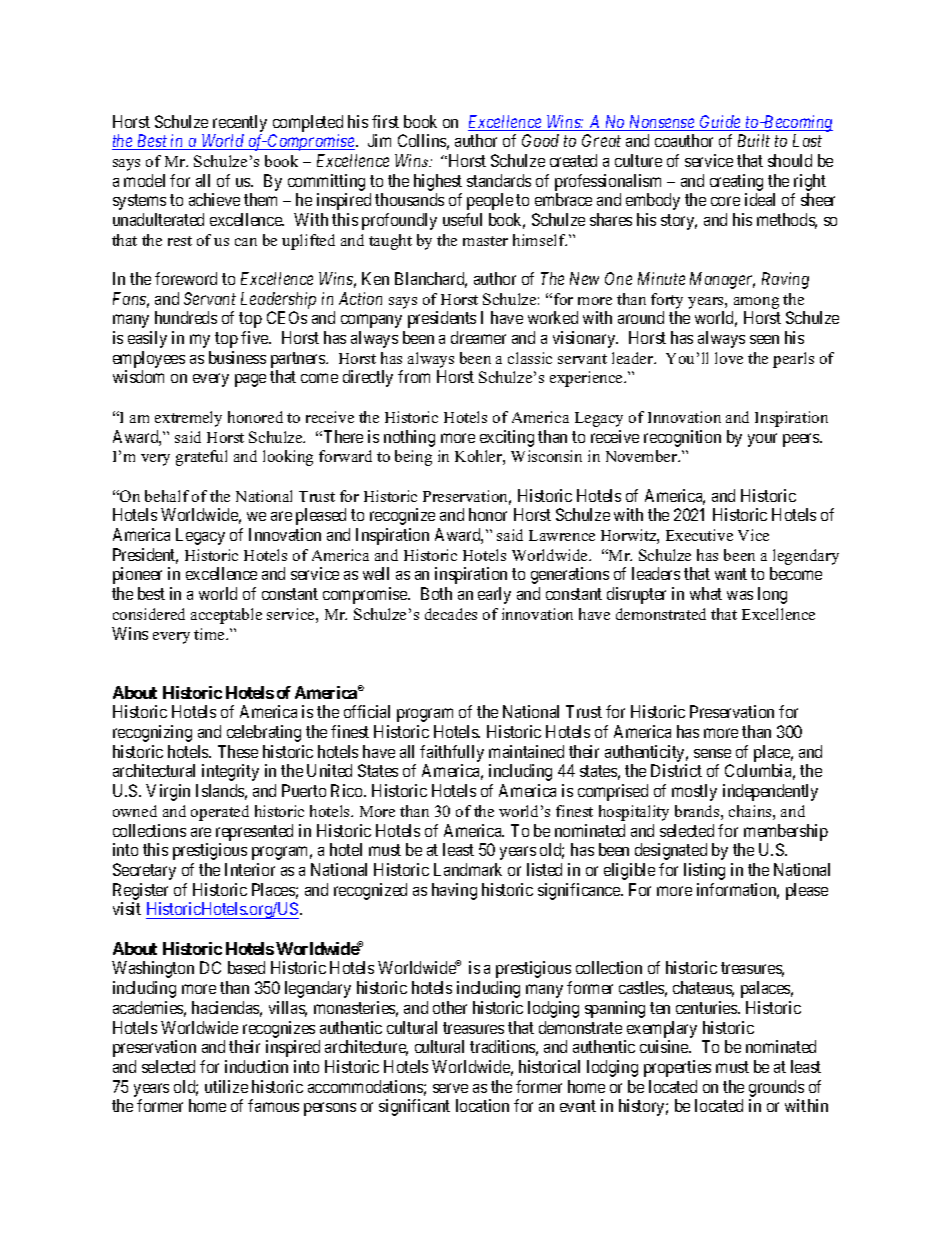  What do you see at coordinates (186, 317) in the document?
I see `hundreds` at bounding box center [186, 317].
